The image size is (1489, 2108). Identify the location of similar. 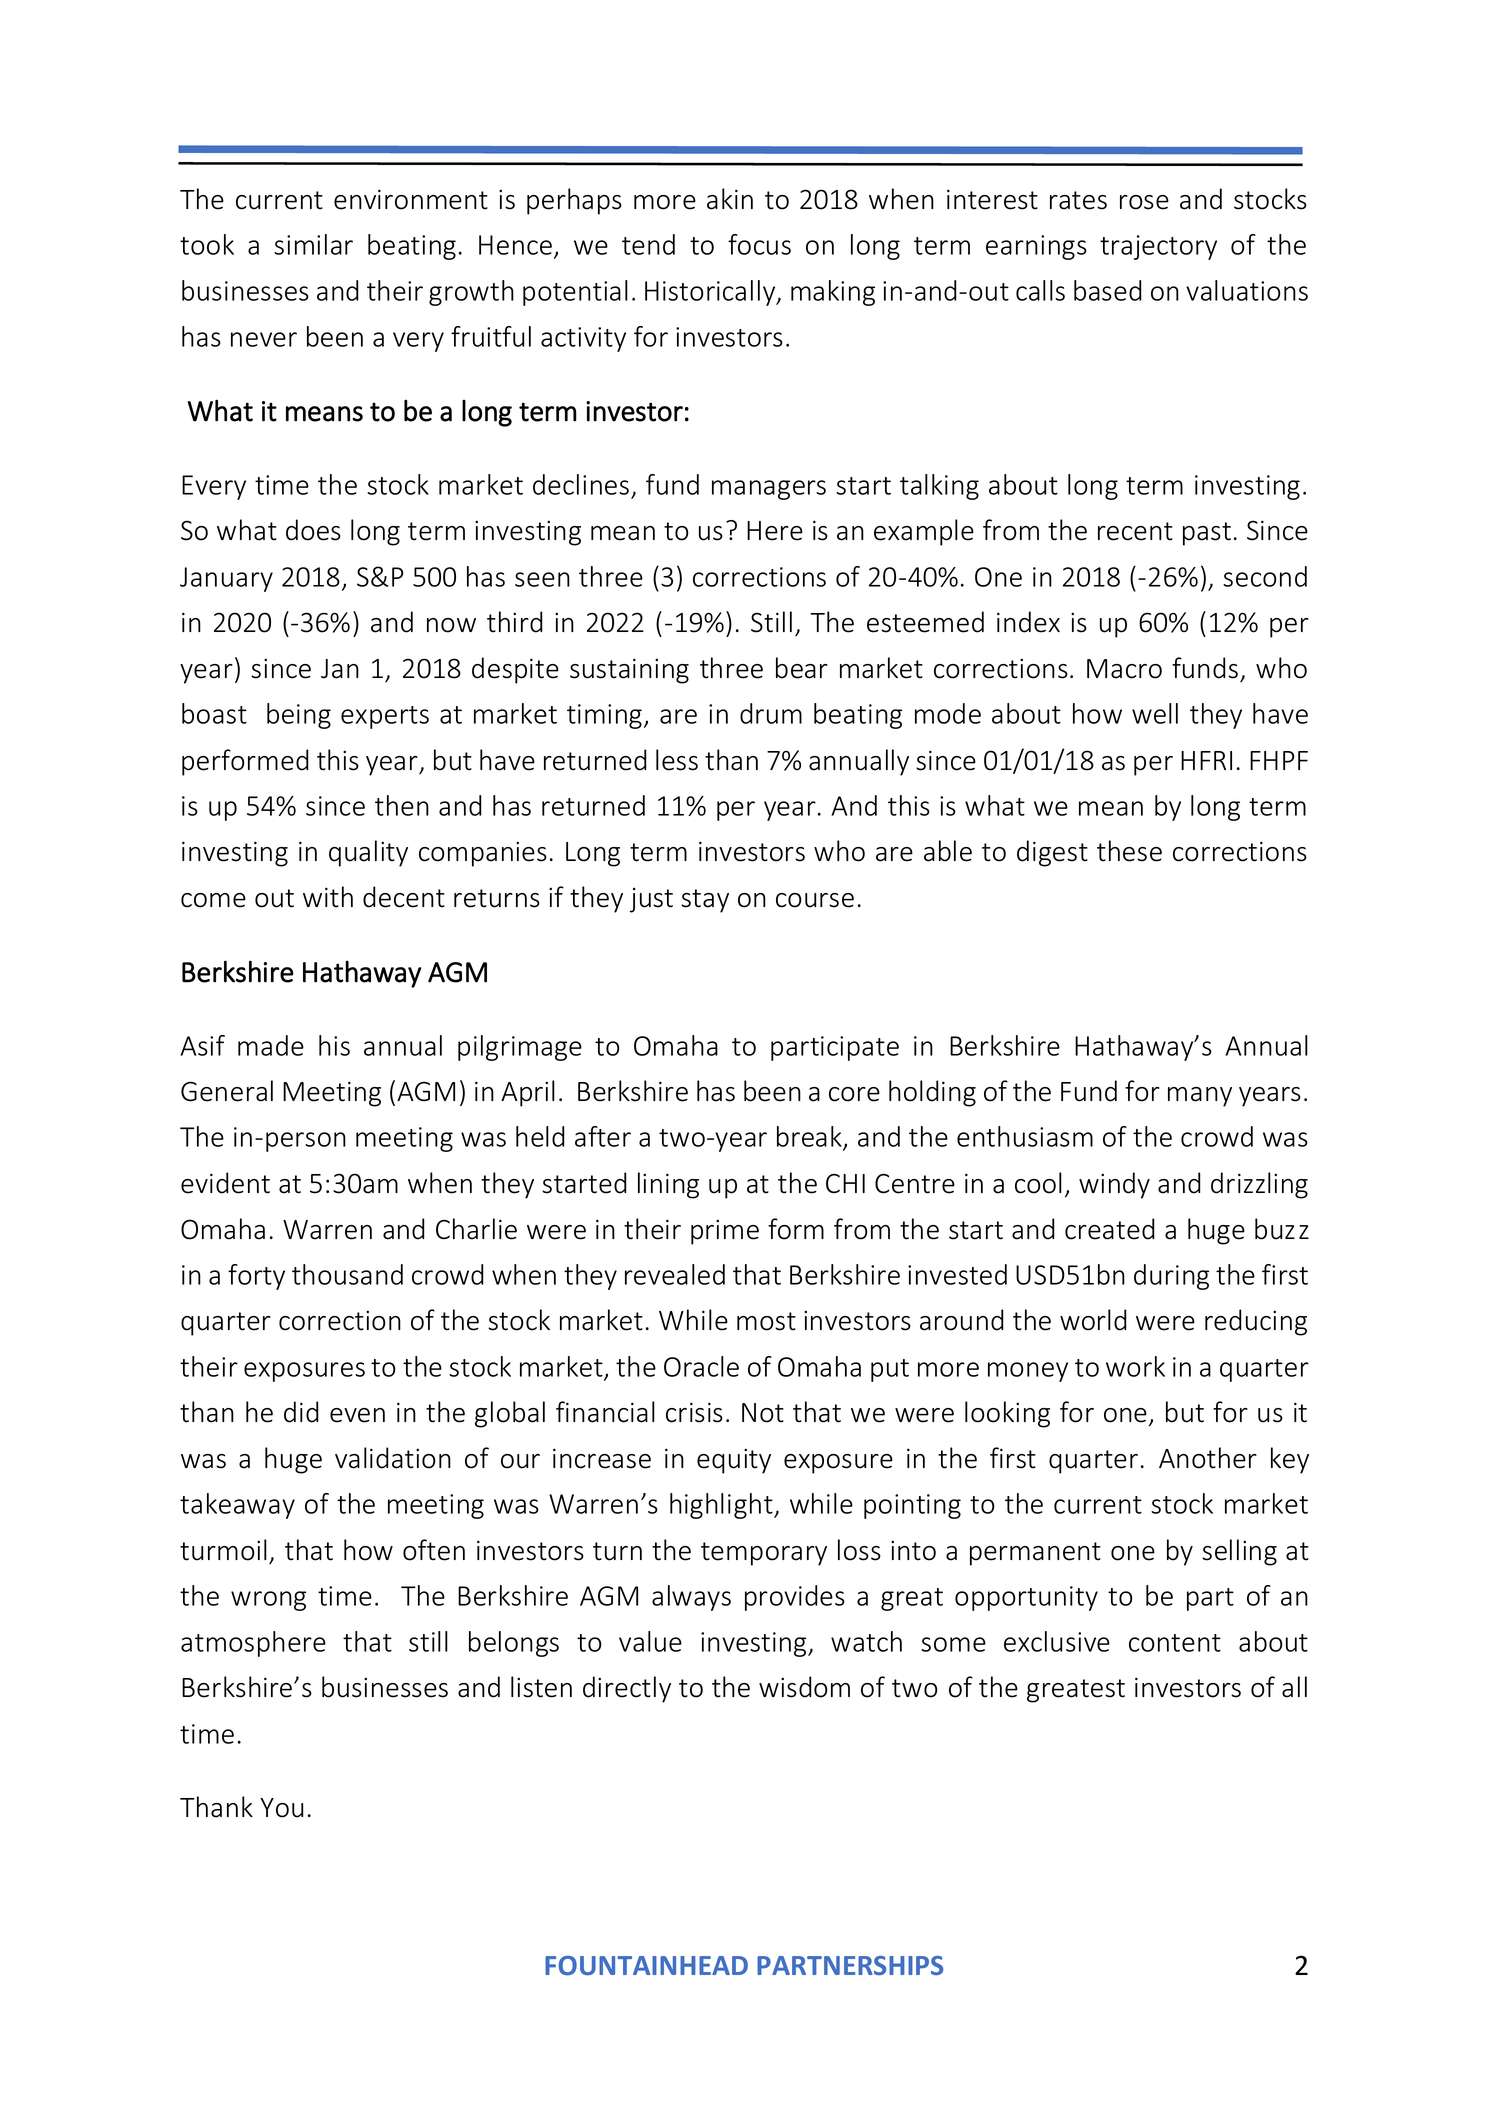
(313, 244).
